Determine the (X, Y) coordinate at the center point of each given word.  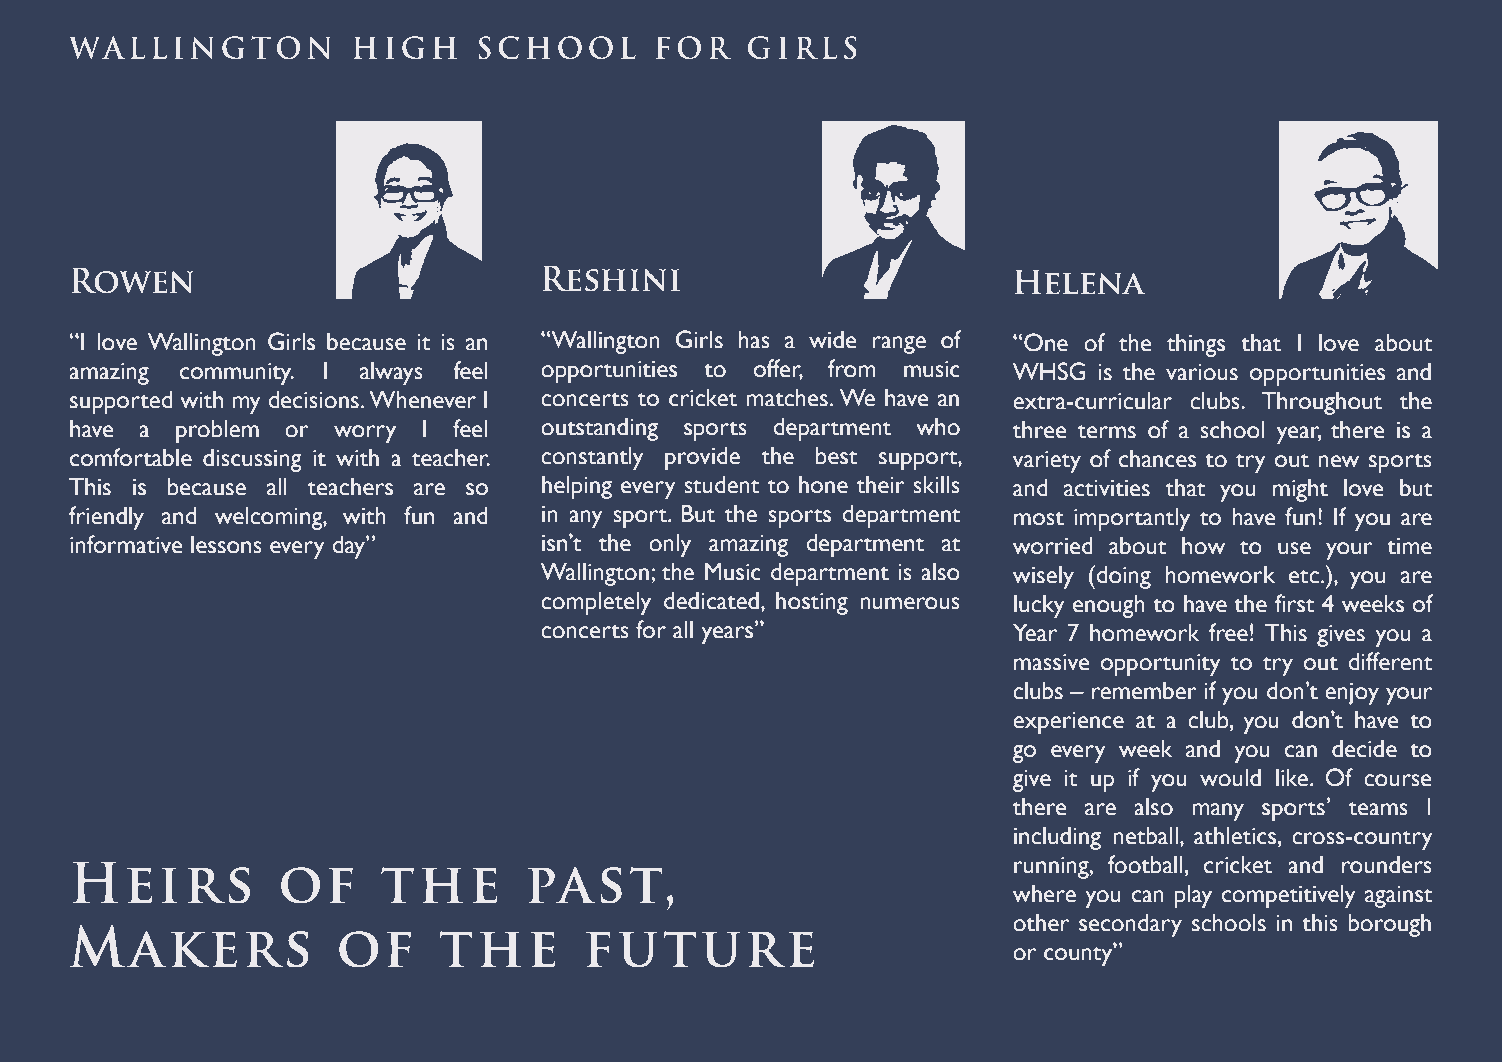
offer (778, 369)
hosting (812, 603)
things (1196, 345)
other (1041, 923)
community (237, 374)
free (1228, 632)
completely (596, 603)
